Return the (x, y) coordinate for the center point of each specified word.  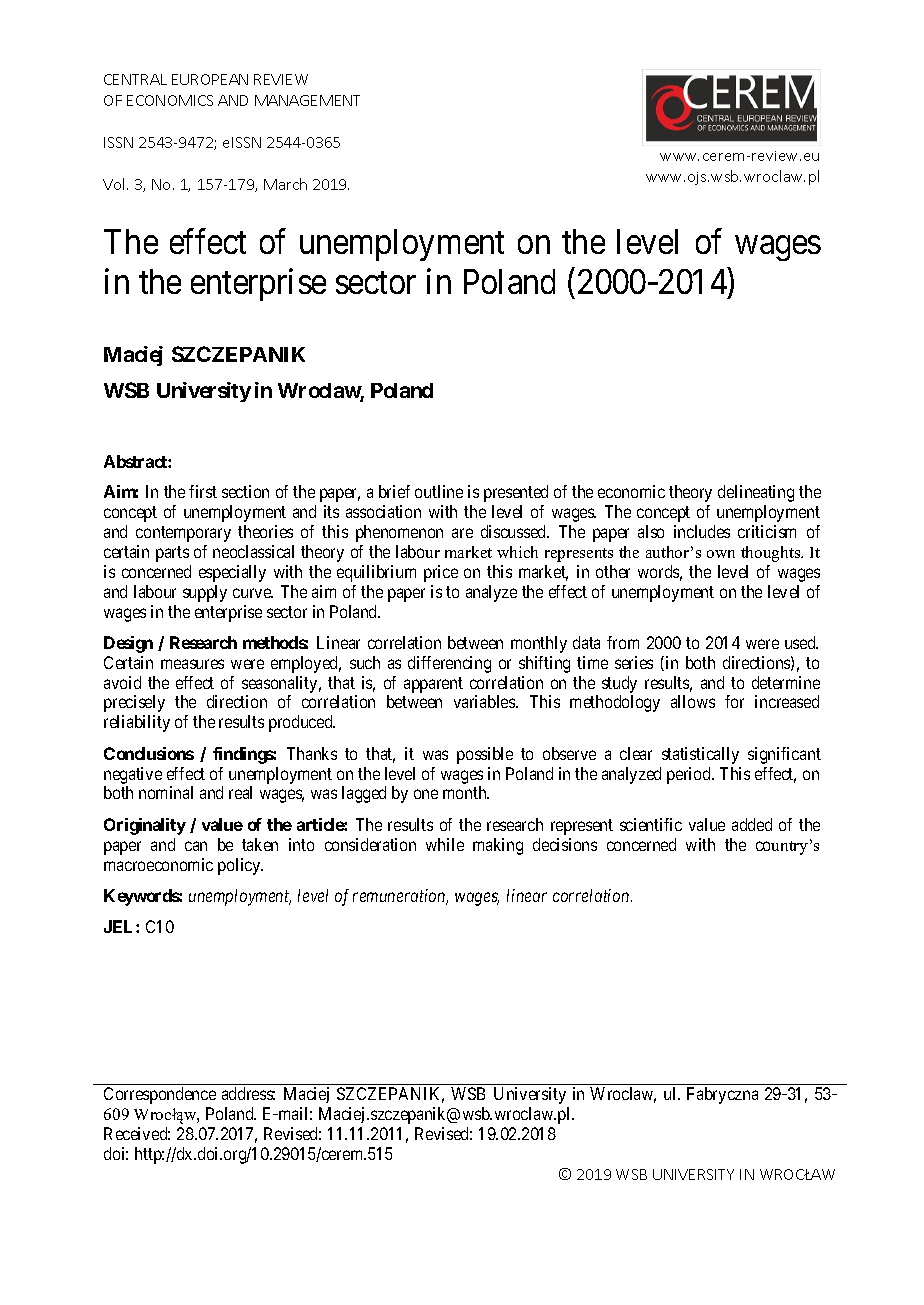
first (203, 491)
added (752, 824)
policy (240, 866)
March (285, 184)
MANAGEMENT (307, 100)
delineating (756, 493)
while (445, 844)
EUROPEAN (210, 79)
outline (439, 491)
